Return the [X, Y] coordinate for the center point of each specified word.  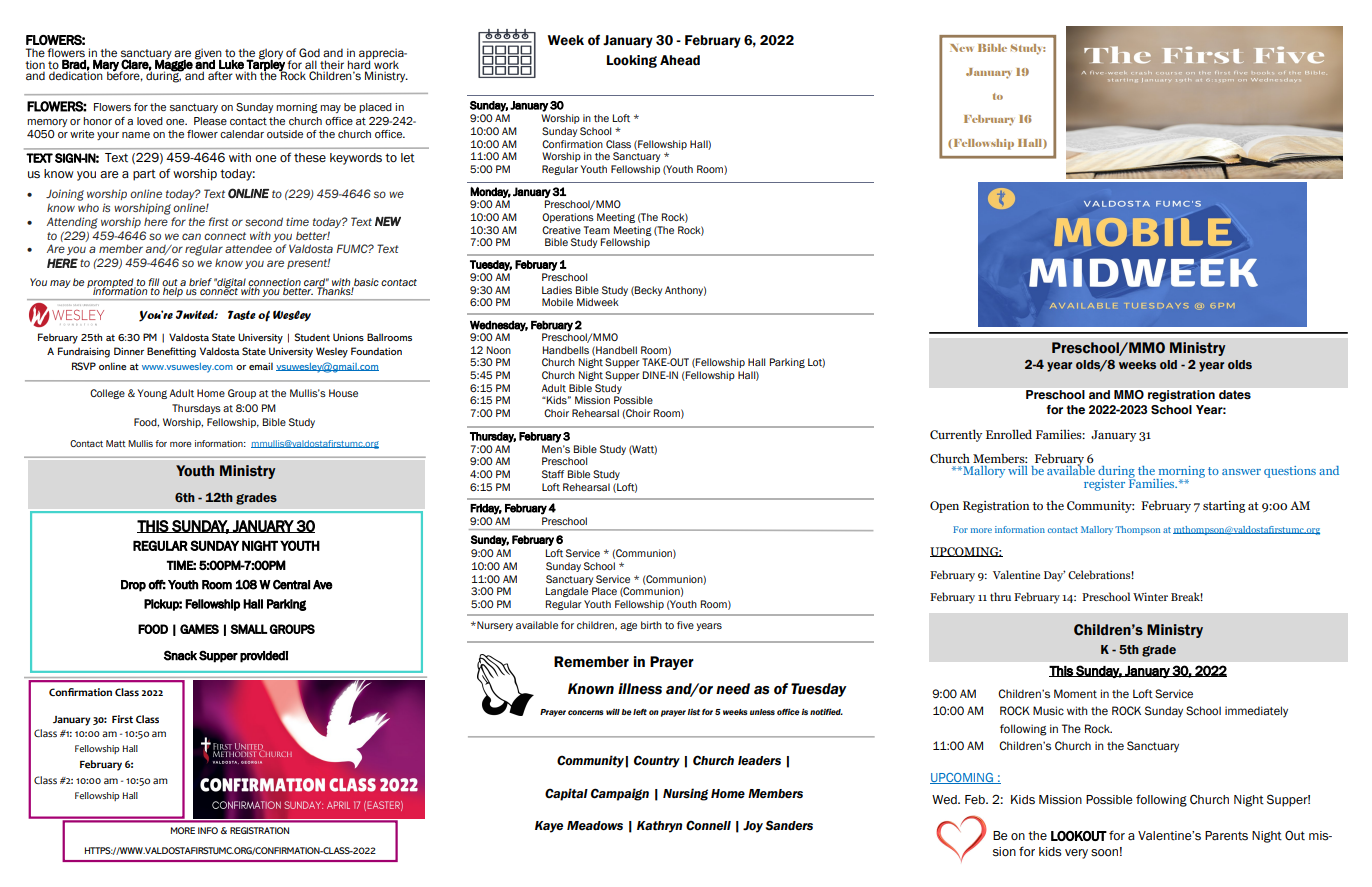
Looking [632, 61]
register [1104, 485]
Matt [116, 443]
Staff [553, 474]
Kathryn [659, 827]
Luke [231, 64]
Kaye [549, 827]
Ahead [680, 60]
